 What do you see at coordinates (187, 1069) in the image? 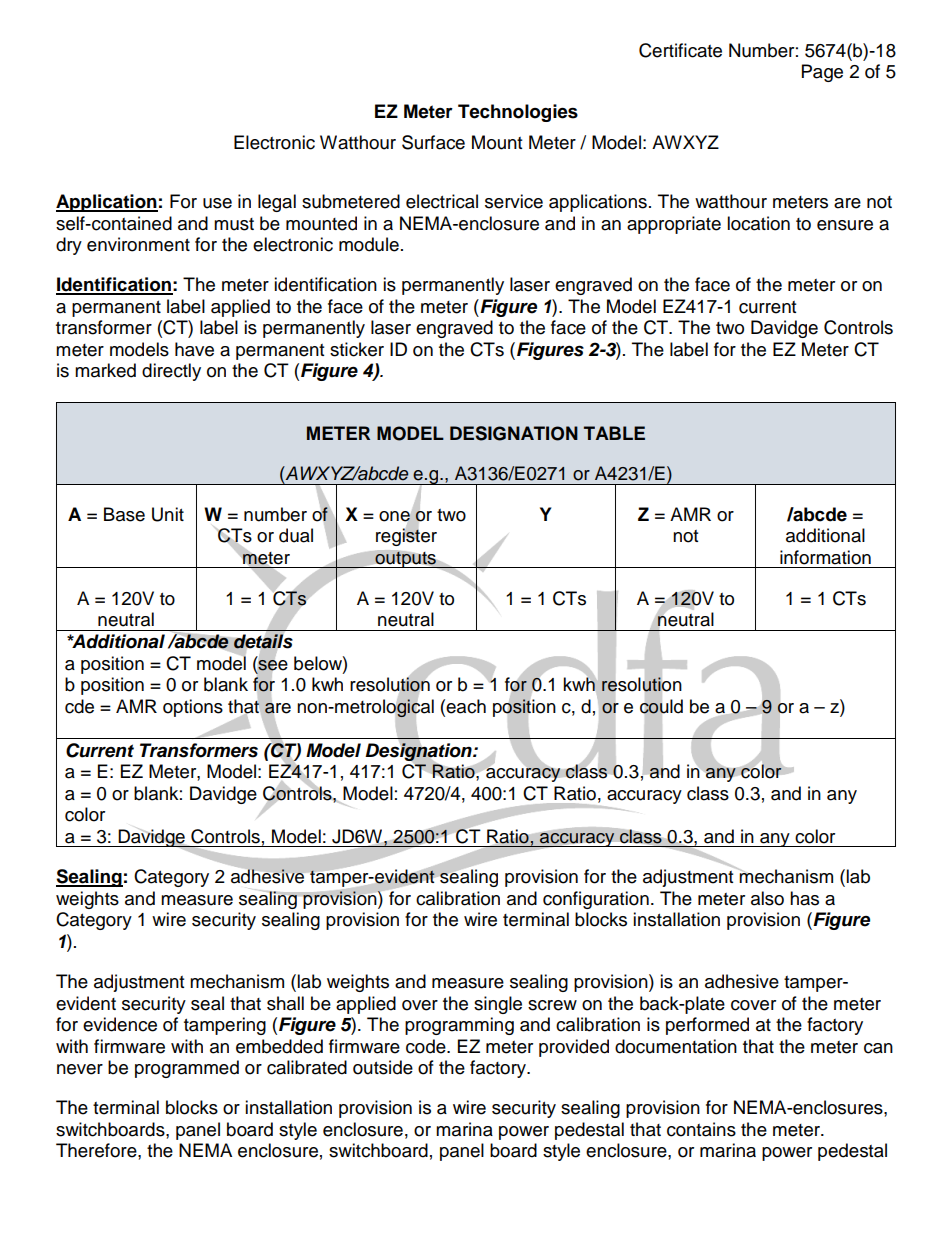
I see `programmed` at bounding box center [187, 1069].
